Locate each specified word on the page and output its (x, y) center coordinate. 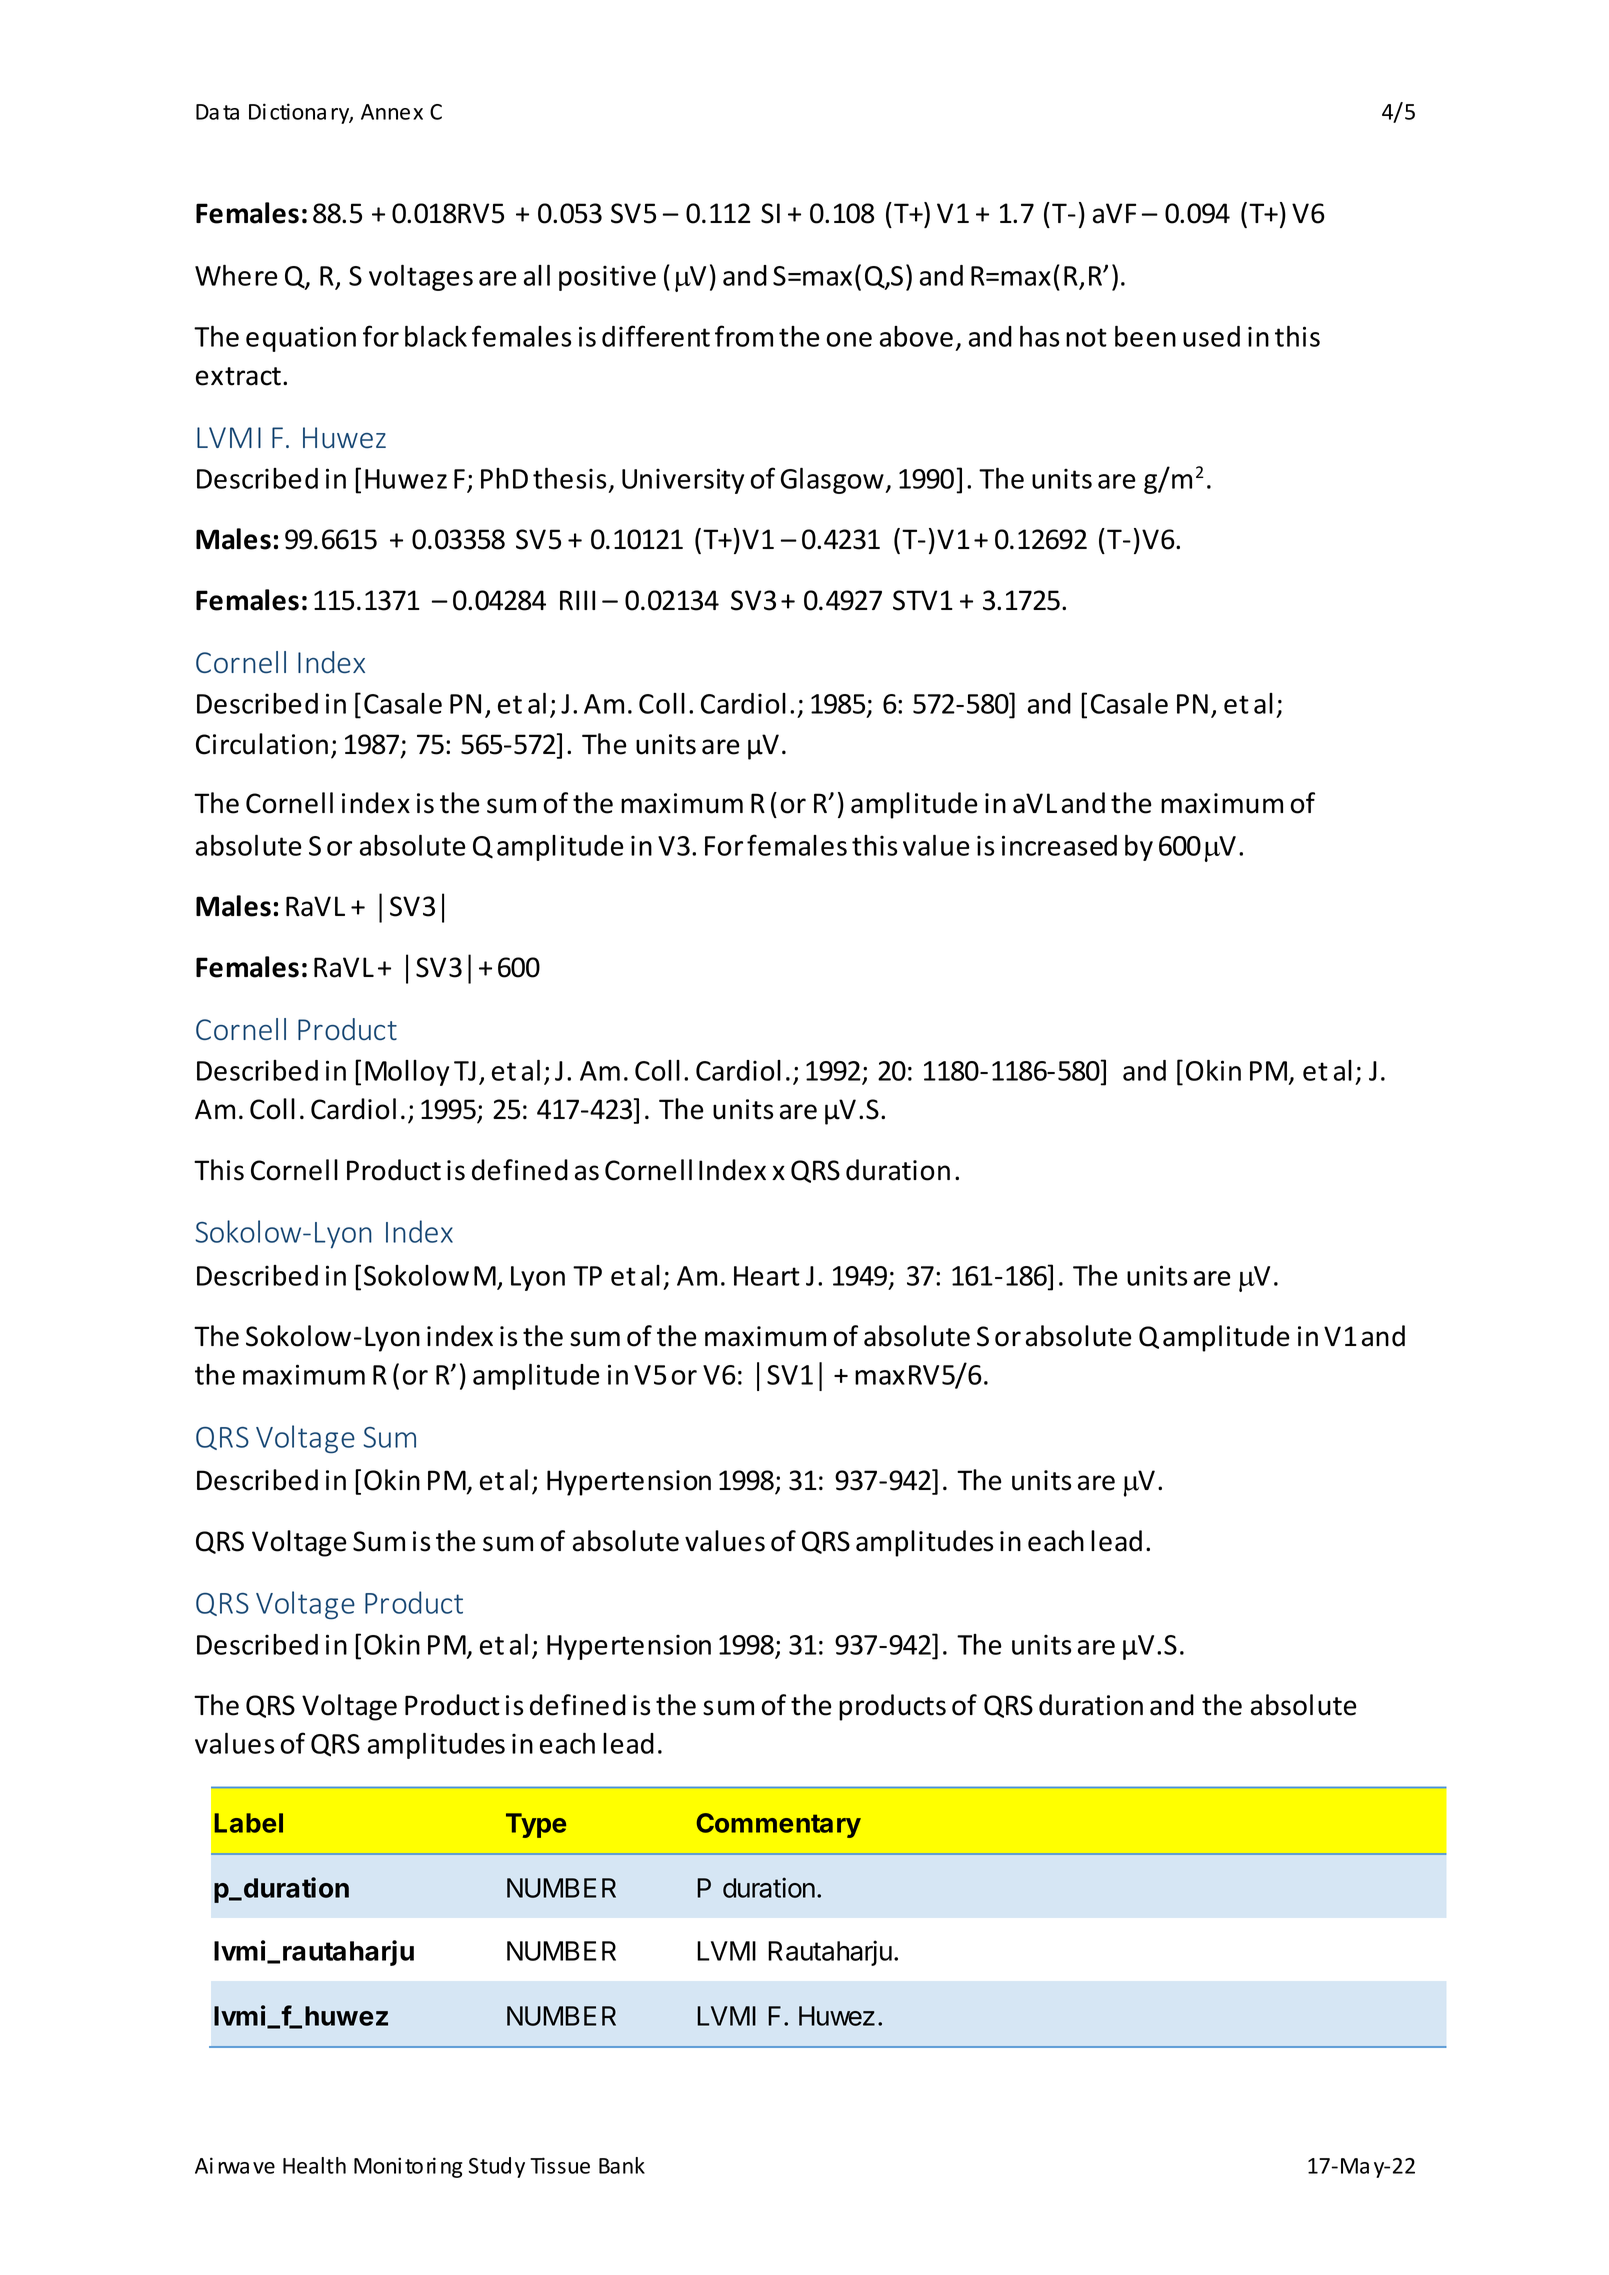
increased (1059, 845)
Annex (392, 112)
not (1086, 337)
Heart (767, 1276)
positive (607, 278)
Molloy (407, 1073)
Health (314, 2165)
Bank (622, 2165)
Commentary (779, 1825)
